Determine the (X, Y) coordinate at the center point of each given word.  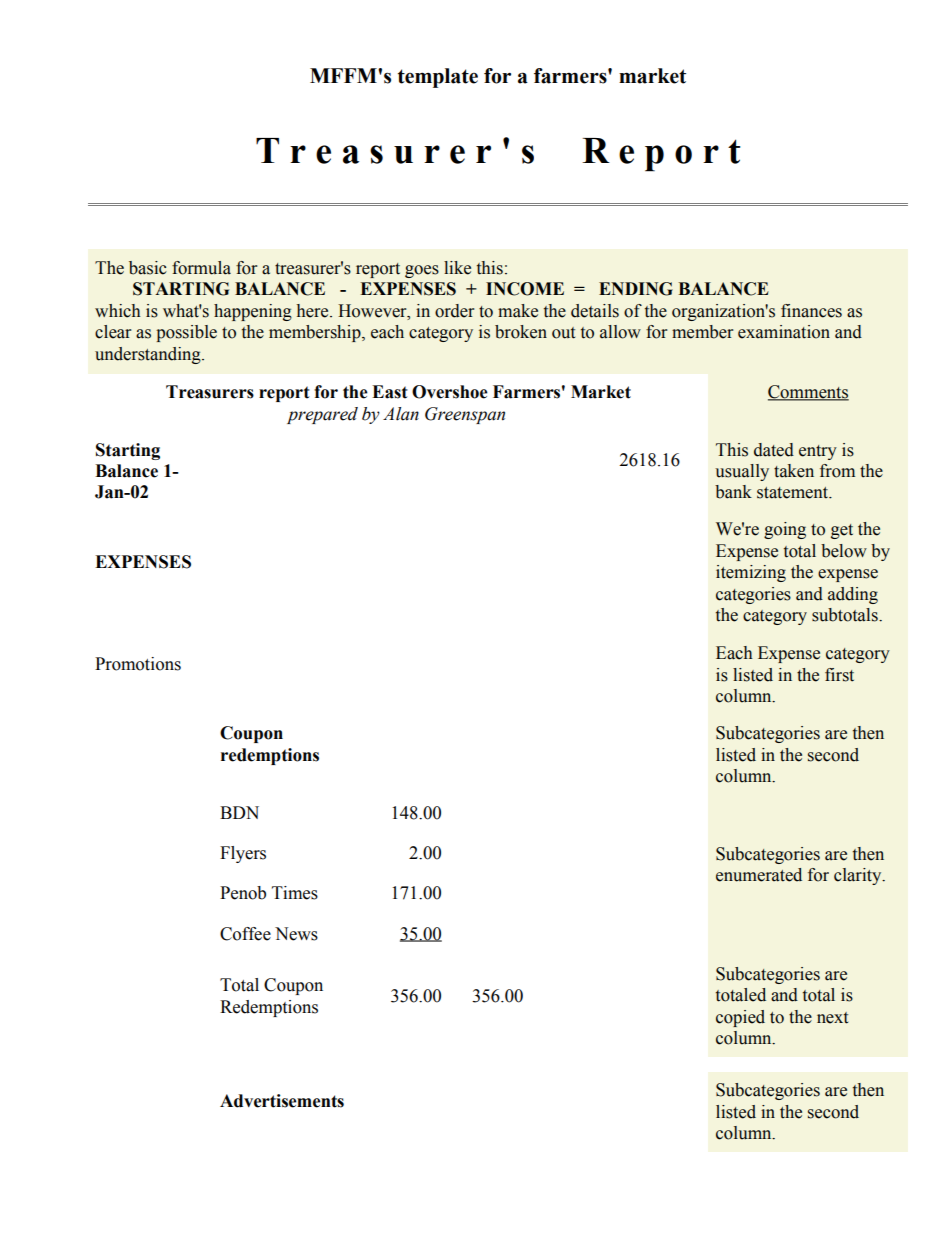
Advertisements (282, 1101)
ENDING (636, 289)
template (438, 78)
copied (740, 1018)
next (832, 1018)
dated (774, 450)
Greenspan (465, 415)
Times (295, 893)
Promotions (138, 664)
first (839, 675)
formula (201, 268)
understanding (149, 355)
